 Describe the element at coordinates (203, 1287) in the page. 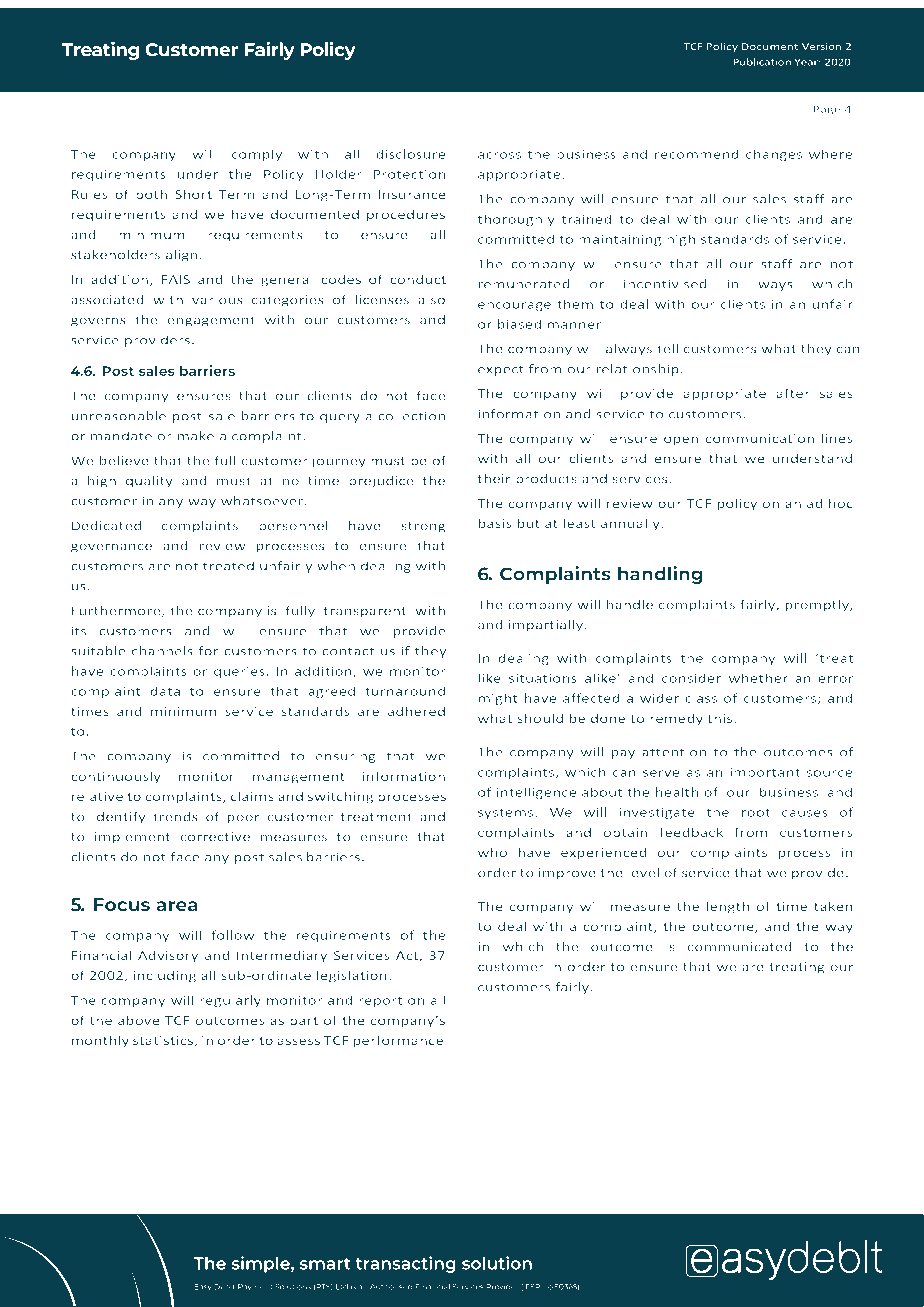

I see `Easy` at that location.
